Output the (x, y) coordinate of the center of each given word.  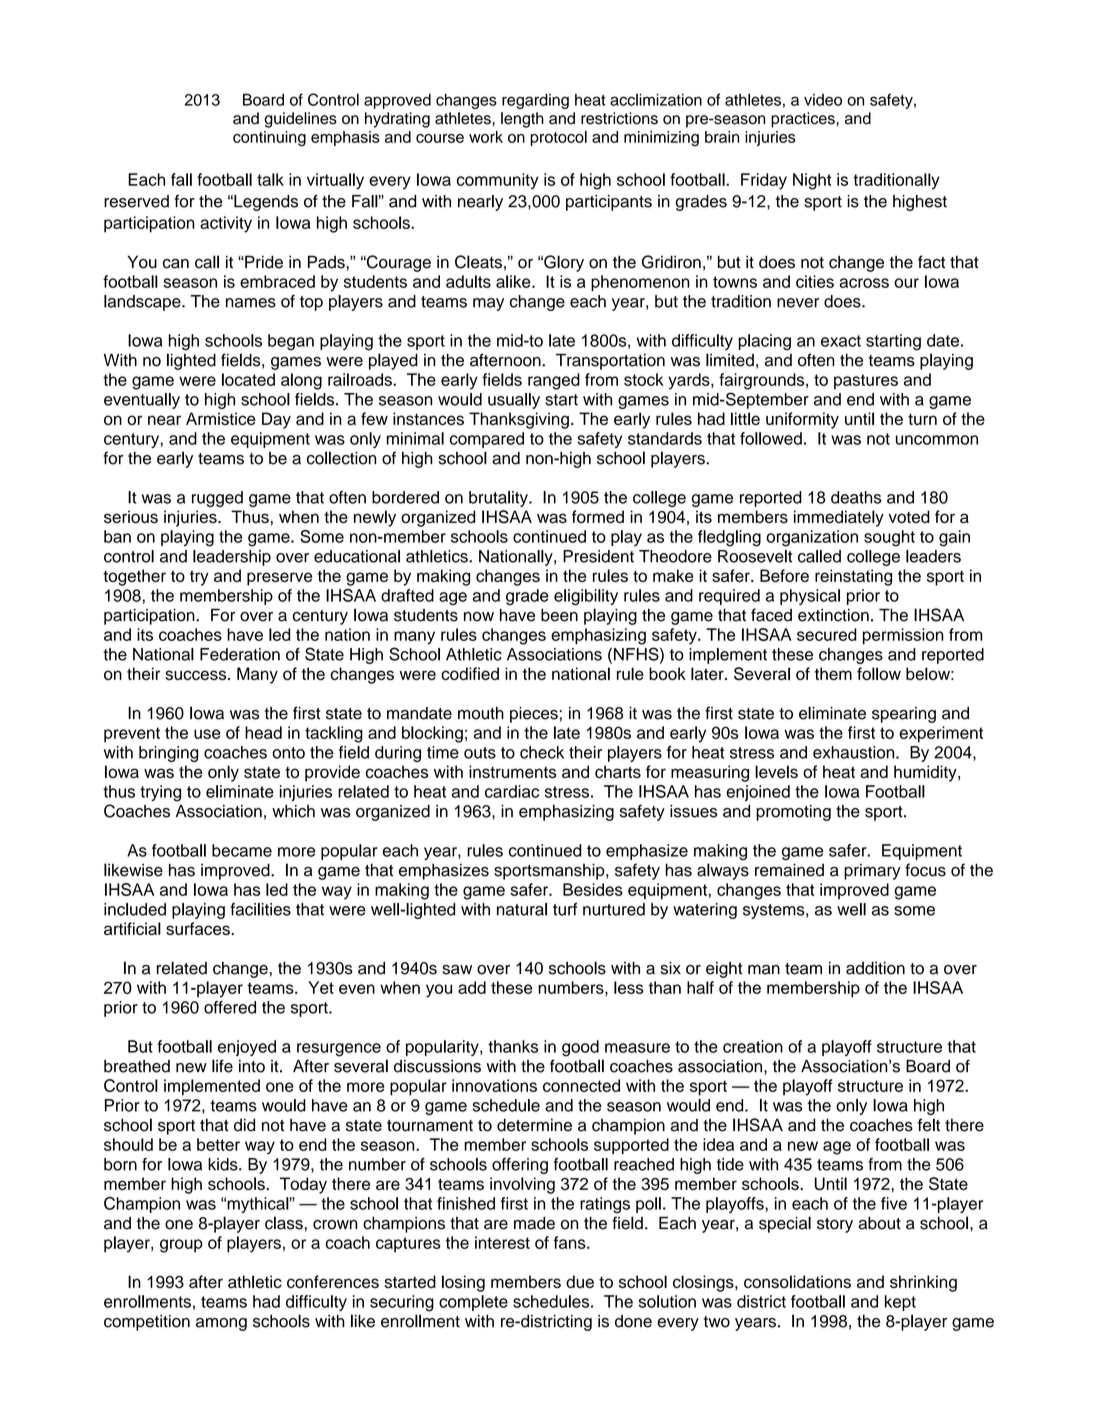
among (221, 1324)
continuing (269, 139)
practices (804, 120)
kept (900, 1303)
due (580, 1281)
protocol (558, 138)
